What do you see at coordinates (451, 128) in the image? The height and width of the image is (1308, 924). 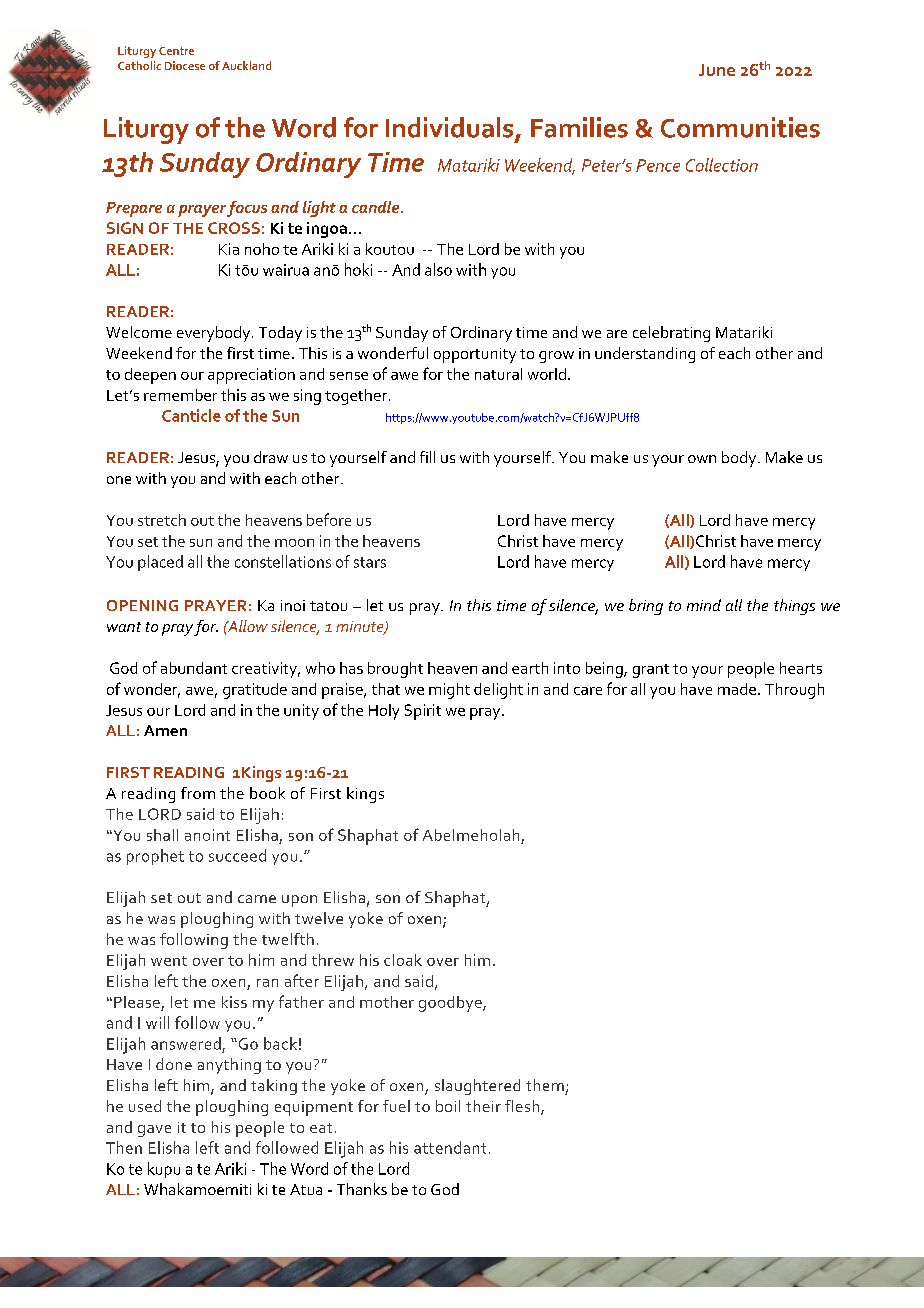 I see `Individuals` at bounding box center [451, 128].
